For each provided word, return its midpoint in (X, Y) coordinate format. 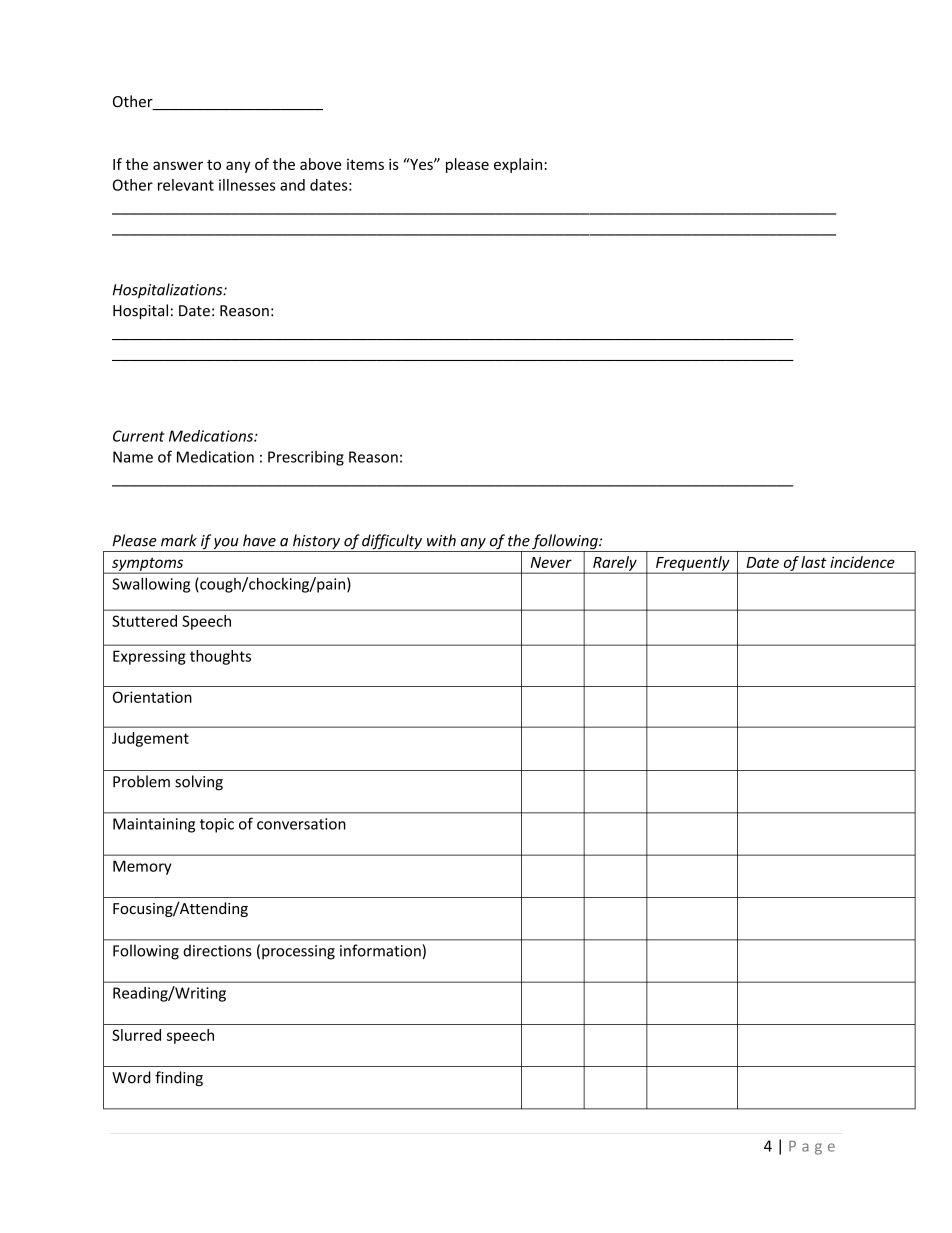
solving (199, 783)
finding (179, 1078)
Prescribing (306, 458)
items (365, 164)
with (441, 540)
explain (518, 165)
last (814, 562)
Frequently (693, 564)
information (380, 950)
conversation (301, 824)
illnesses (247, 185)
